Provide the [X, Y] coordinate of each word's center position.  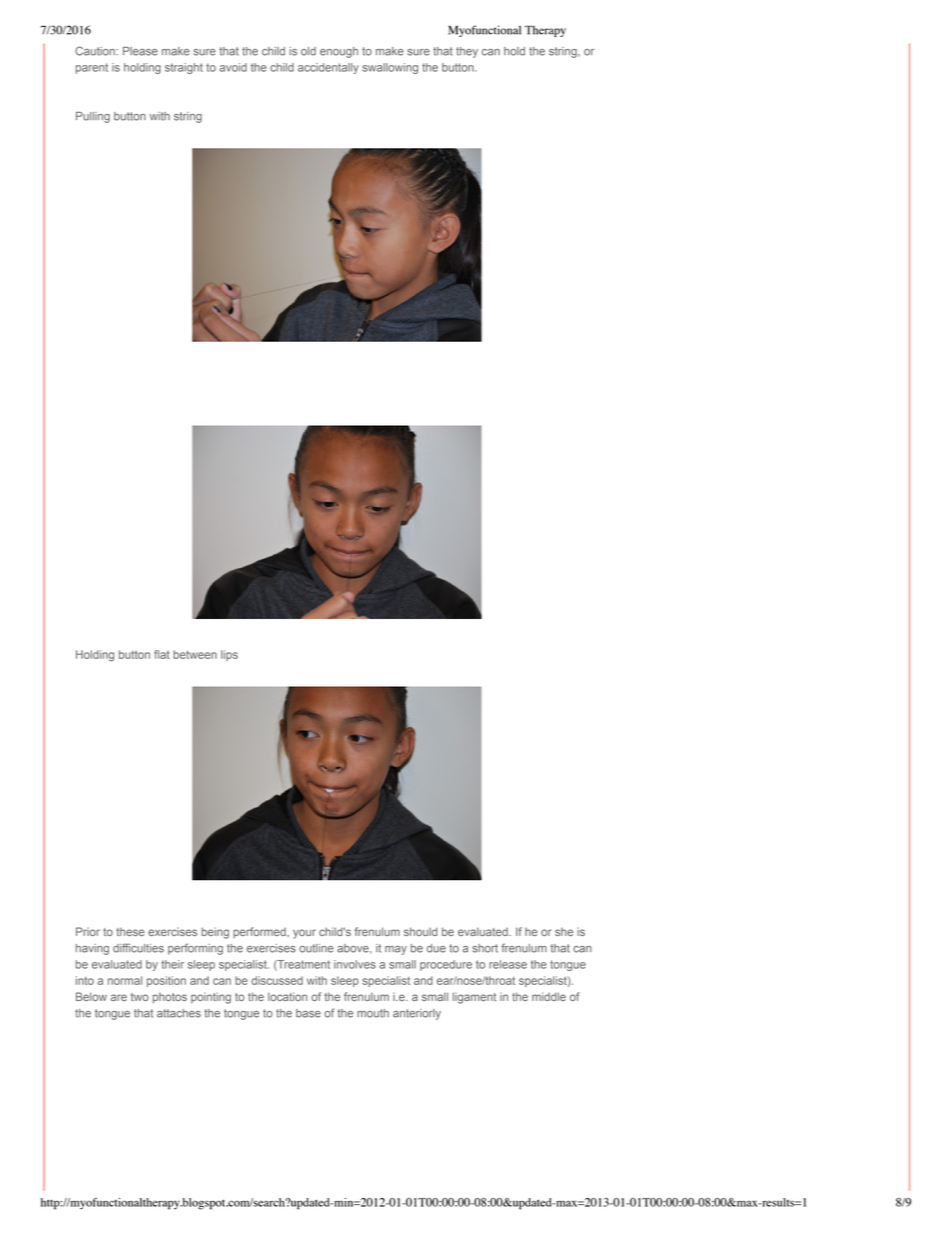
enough [339, 52]
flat [162, 654]
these [130, 931]
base [308, 1013]
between [195, 654]
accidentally [328, 68]
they [467, 52]
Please [140, 51]
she [564, 931]
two [140, 997]
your [304, 934]
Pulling [93, 117]
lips [229, 655]
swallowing [390, 68]
